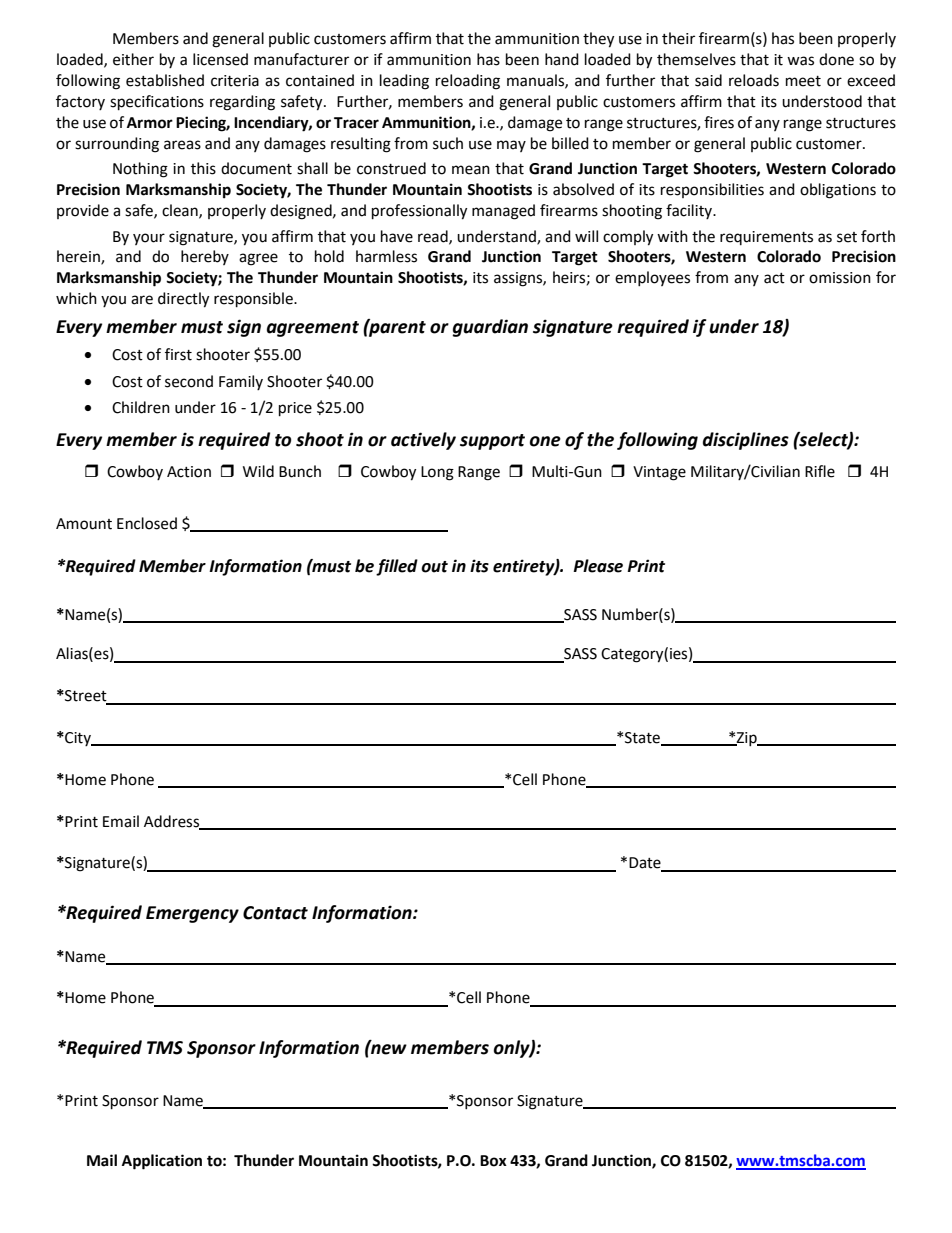 This page has height=1233, width=952. Describe the element at coordinates (434, 567) in the page. I see `out` at that location.
